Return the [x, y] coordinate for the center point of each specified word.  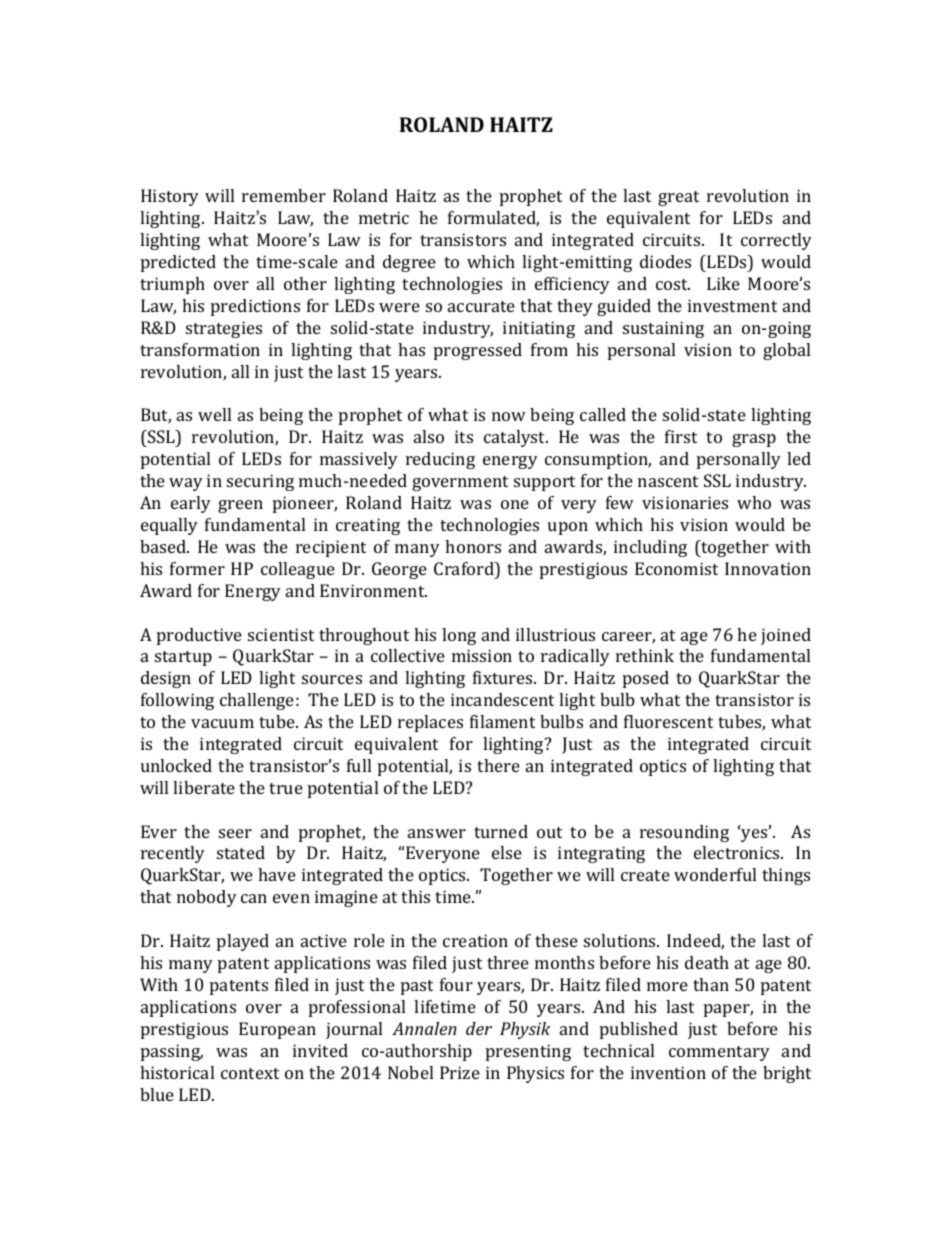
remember [284, 195]
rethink [645, 655]
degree [409, 263]
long [459, 636]
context [250, 1073]
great [678, 198]
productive [199, 636]
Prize [460, 1072]
